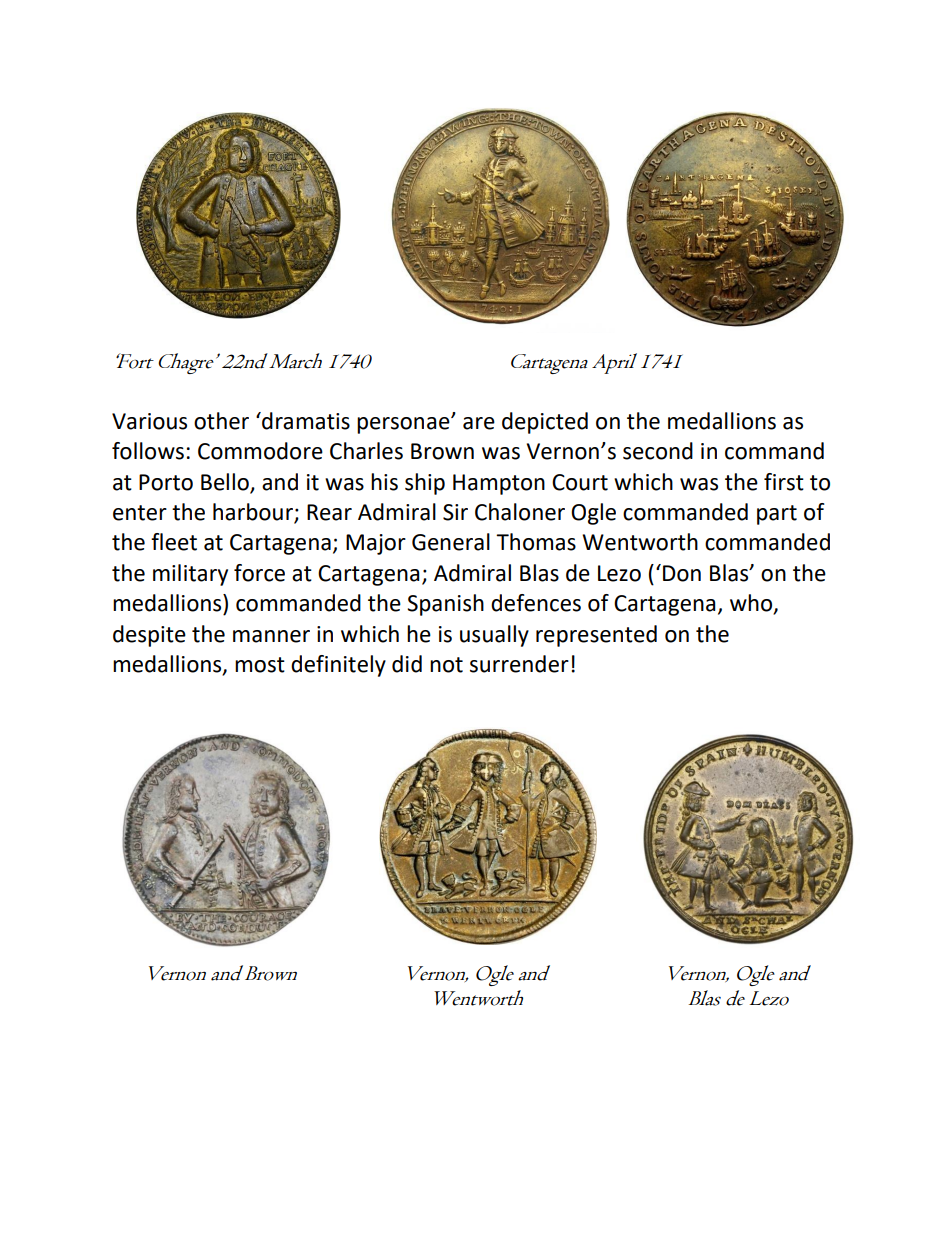 Image resolution: width=952 pixels, height=1233 pixels. What do you see at coordinates (658, 451) in the screenshot?
I see `second` at bounding box center [658, 451].
